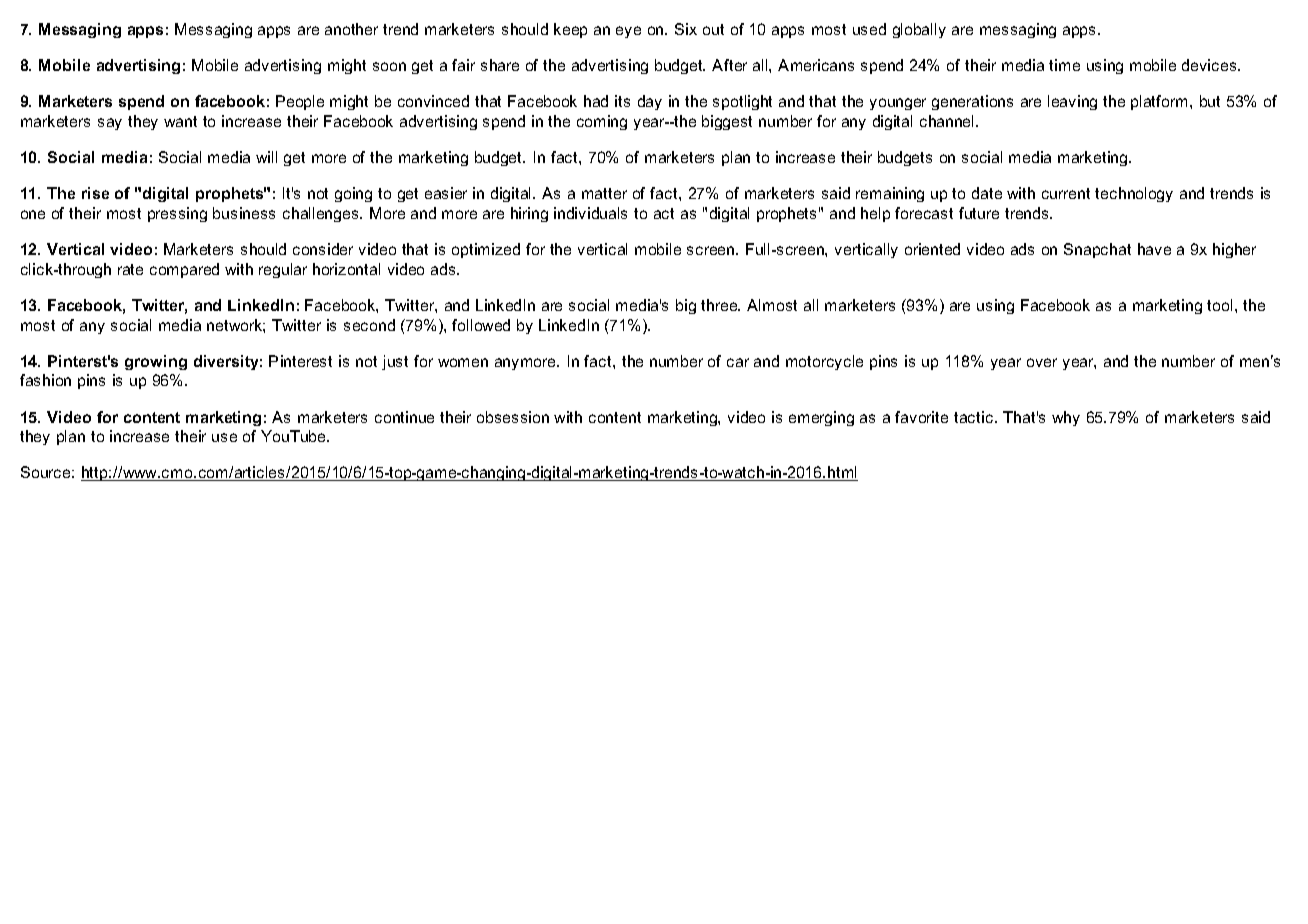 This document has width=1308, height=924. Describe the element at coordinates (45, 380) in the document. I see `fashion` at that location.
